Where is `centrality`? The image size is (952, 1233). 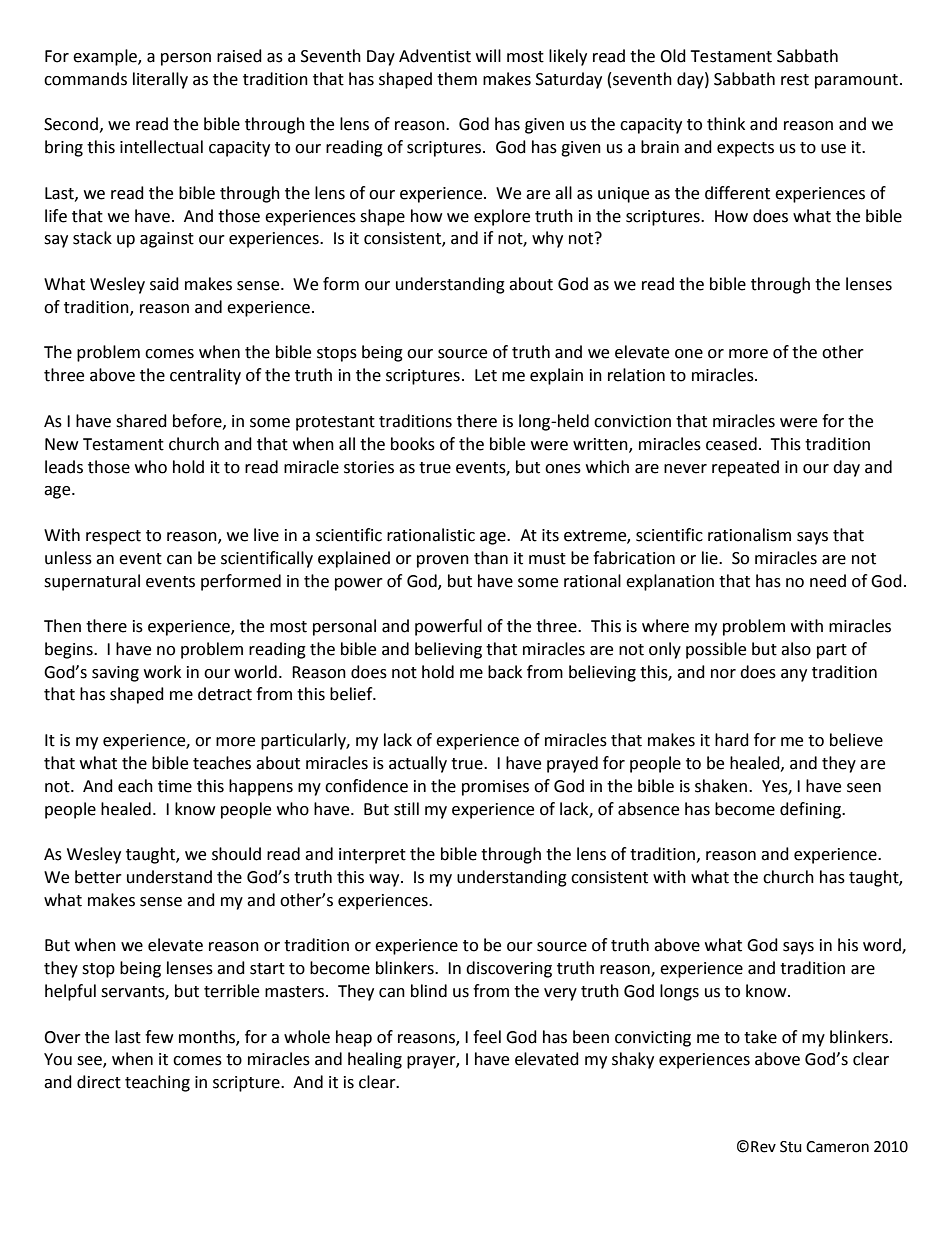
centrality is located at coordinates (205, 376).
